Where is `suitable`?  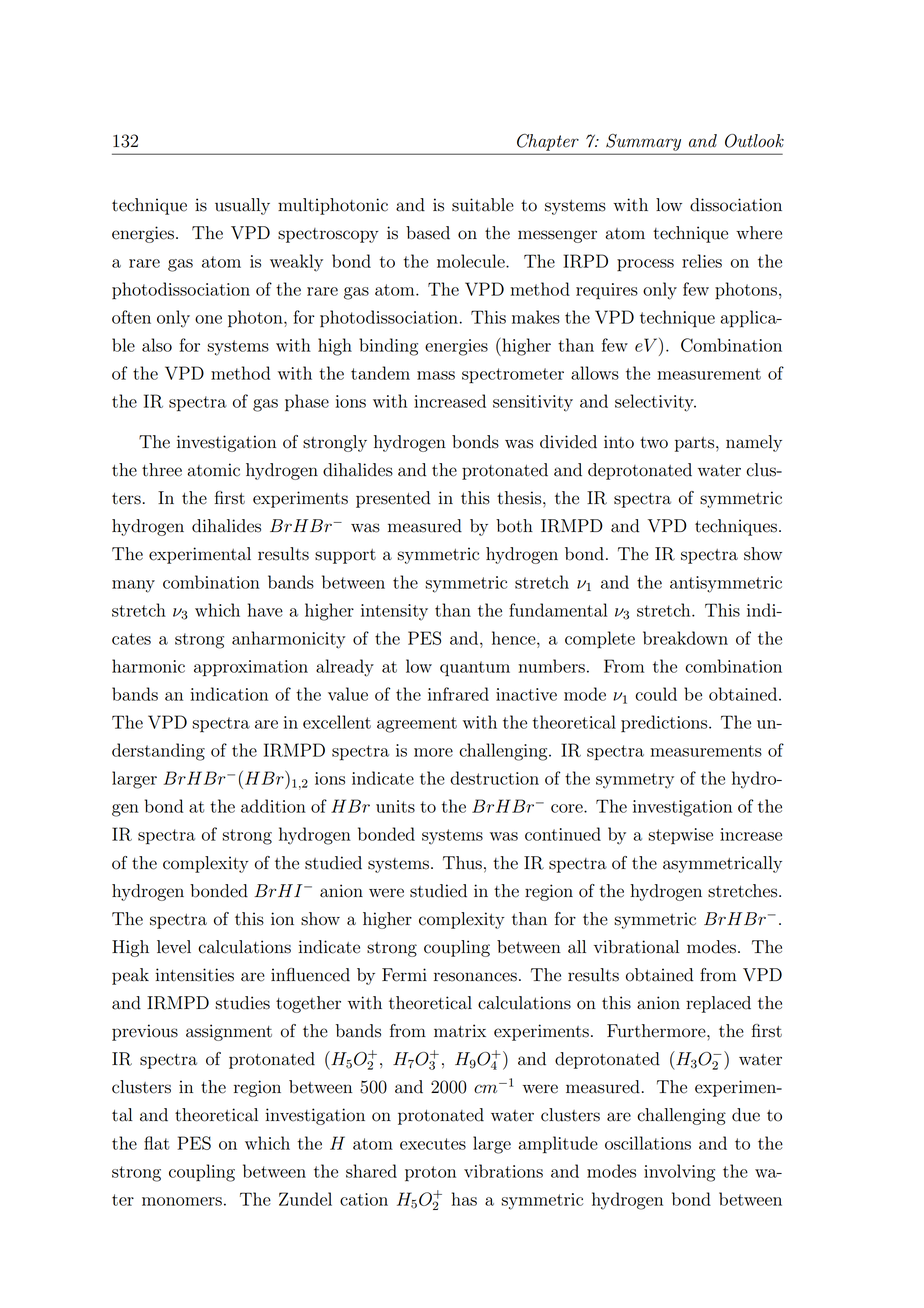
suitable is located at coordinates (483, 205).
